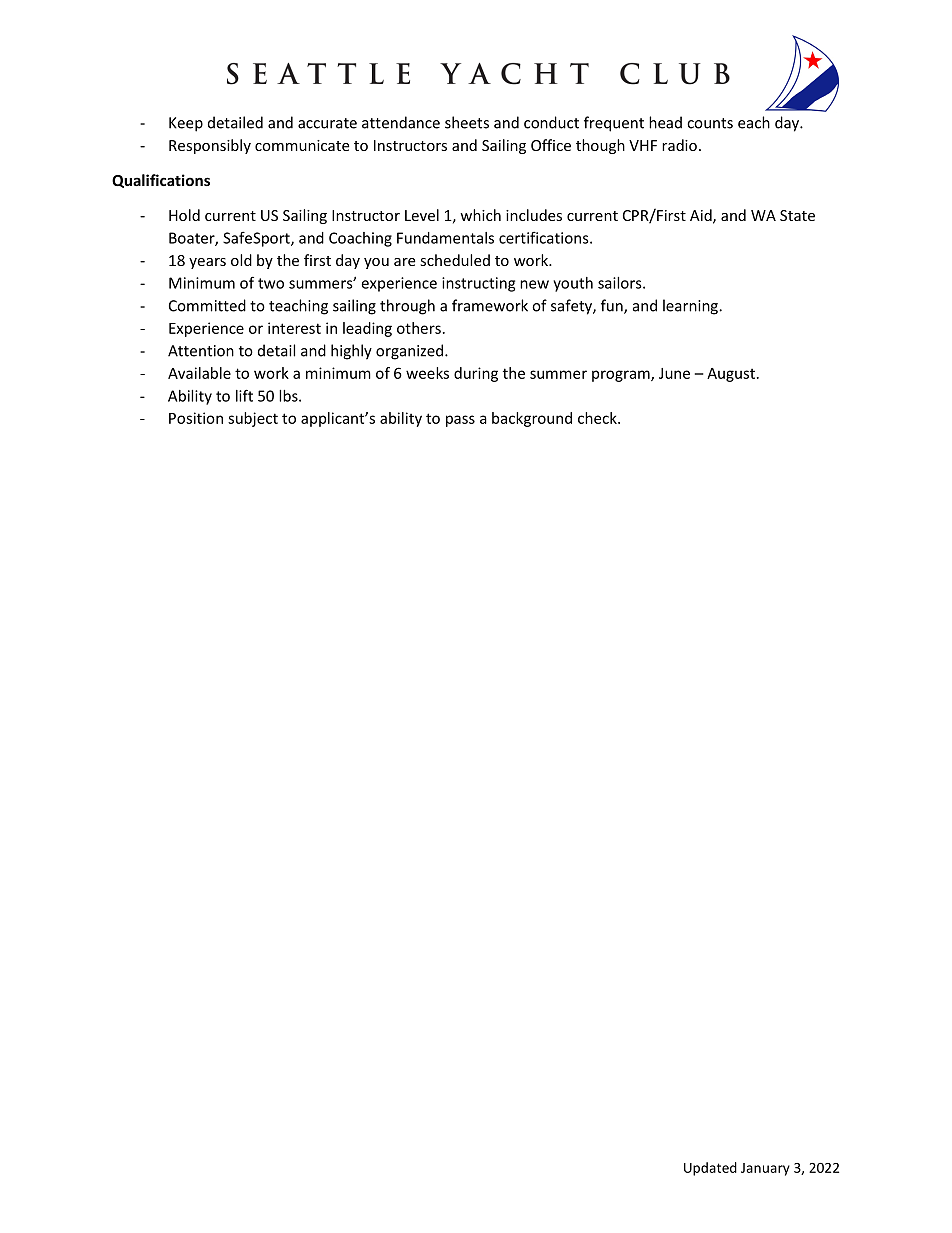 The height and width of the screenshot is (1233, 952). Describe the element at coordinates (674, 373) in the screenshot. I see `June` at that location.
